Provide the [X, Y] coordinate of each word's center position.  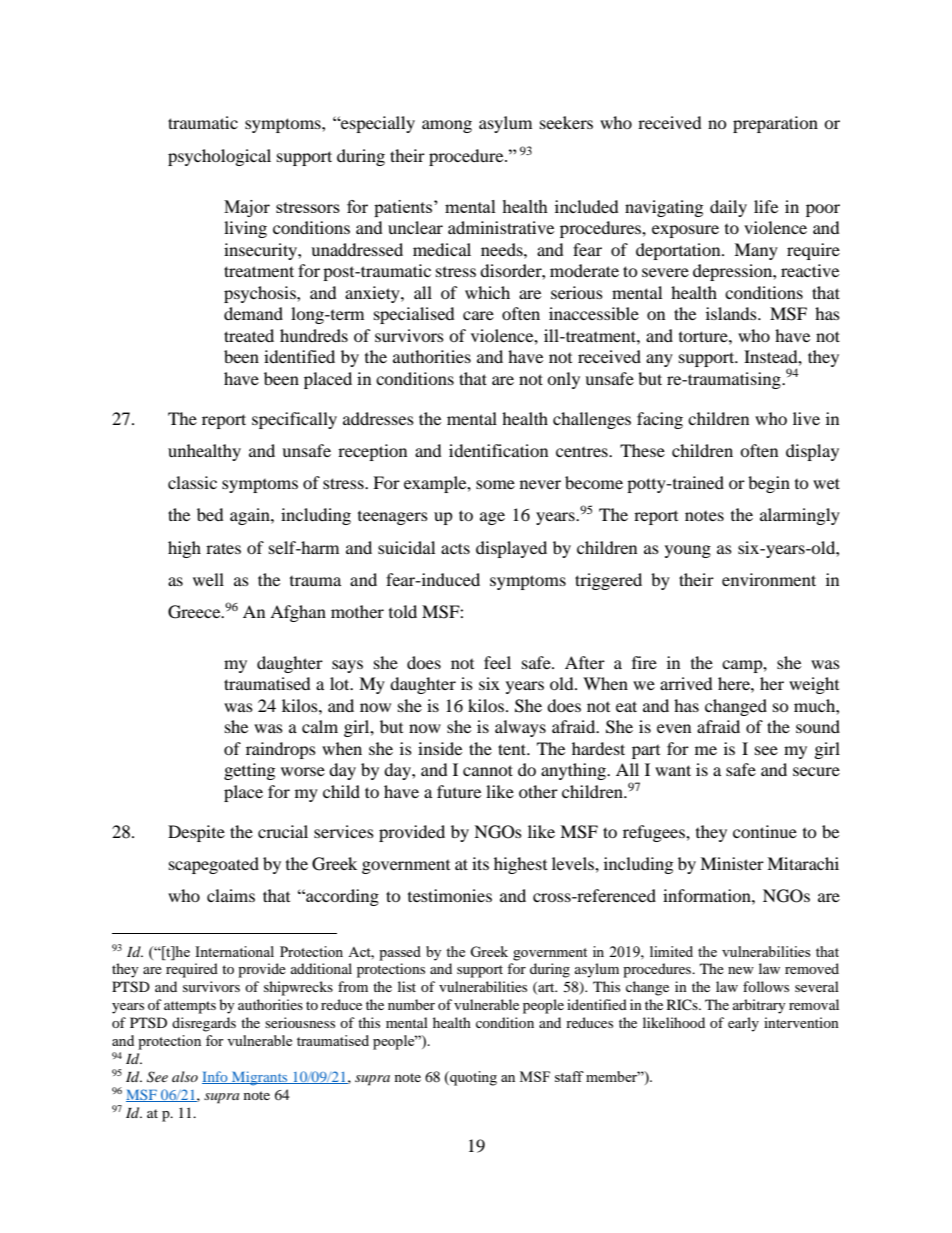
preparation [775, 124]
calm [320, 726]
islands [732, 313]
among [447, 126]
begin [769, 484]
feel [497, 662]
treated [249, 335]
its [480, 863]
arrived [686, 683]
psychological [219, 157]
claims [231, 895]
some [495, 484]
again [251, 516]
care [478, 315]
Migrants [260, 1078]
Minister [732, 863]
